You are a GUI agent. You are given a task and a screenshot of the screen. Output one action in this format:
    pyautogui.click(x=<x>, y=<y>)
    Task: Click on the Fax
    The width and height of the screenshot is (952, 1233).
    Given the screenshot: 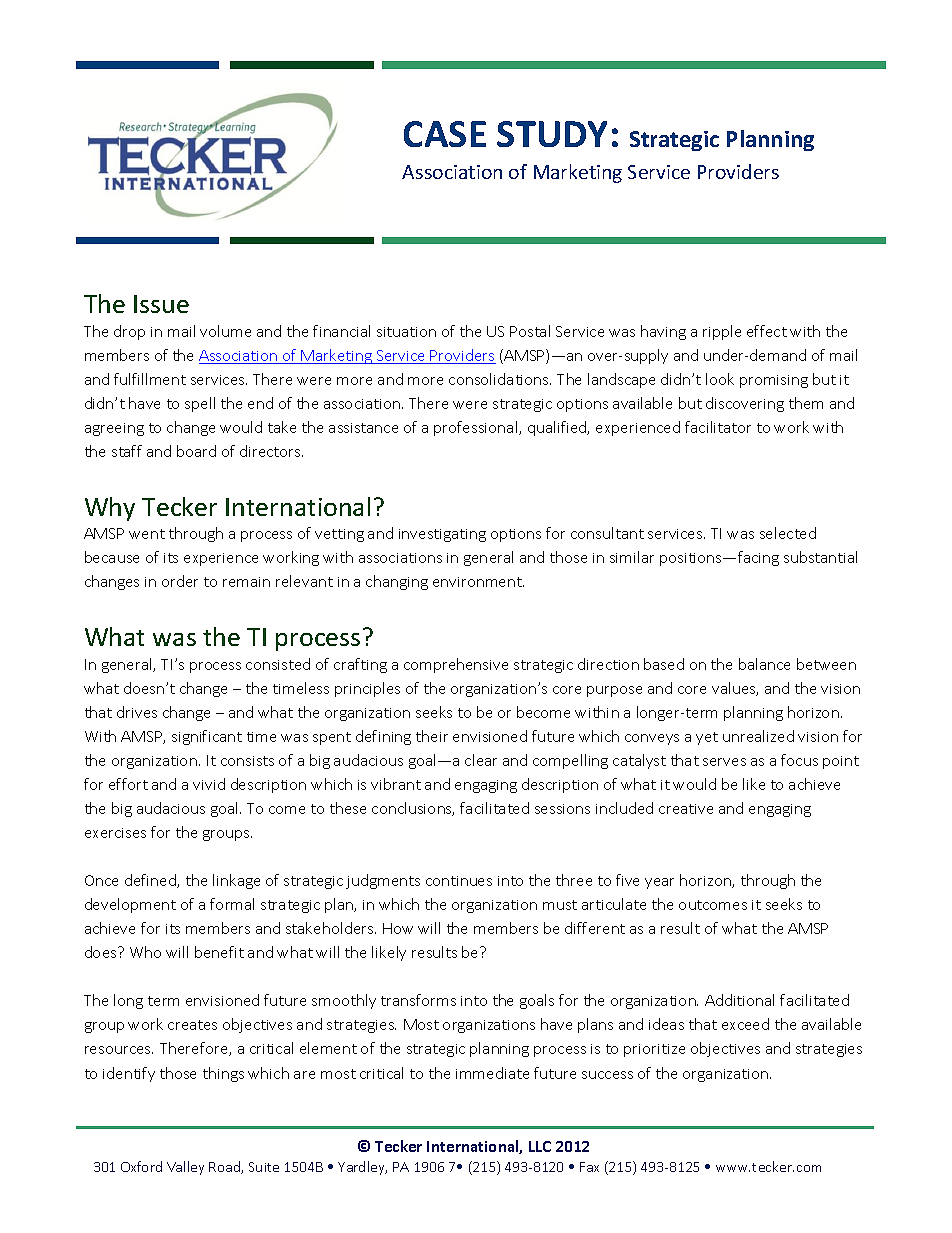 What is the action you would take?
    pyautogui.click(x=589, y=1167)
